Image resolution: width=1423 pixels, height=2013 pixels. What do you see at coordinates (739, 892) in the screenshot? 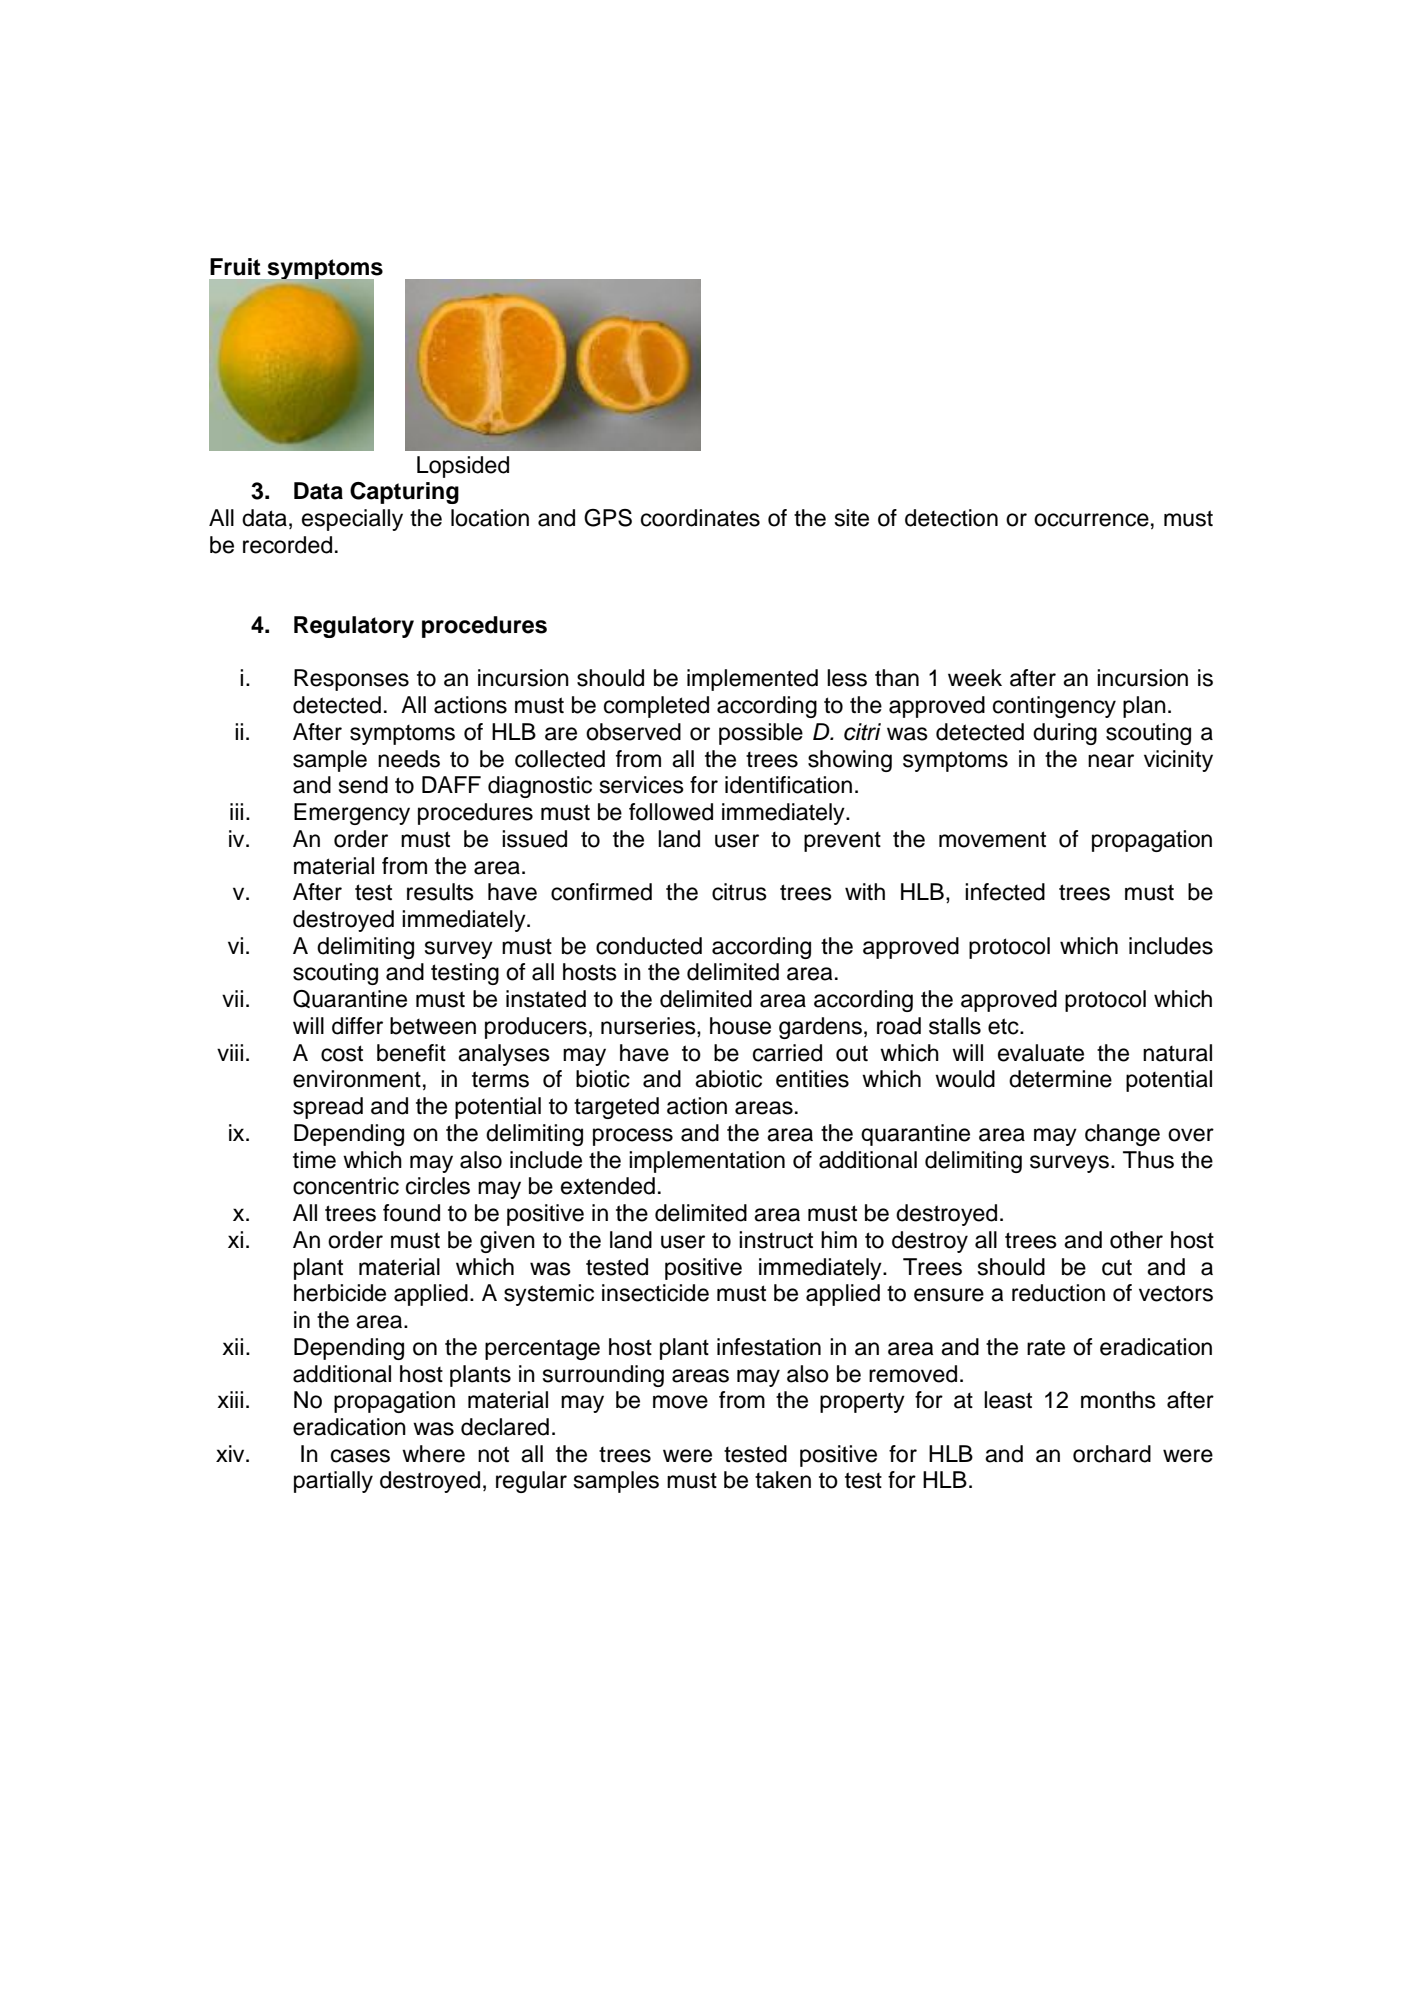
I see `citrus` at bounding box center [739, 892].
